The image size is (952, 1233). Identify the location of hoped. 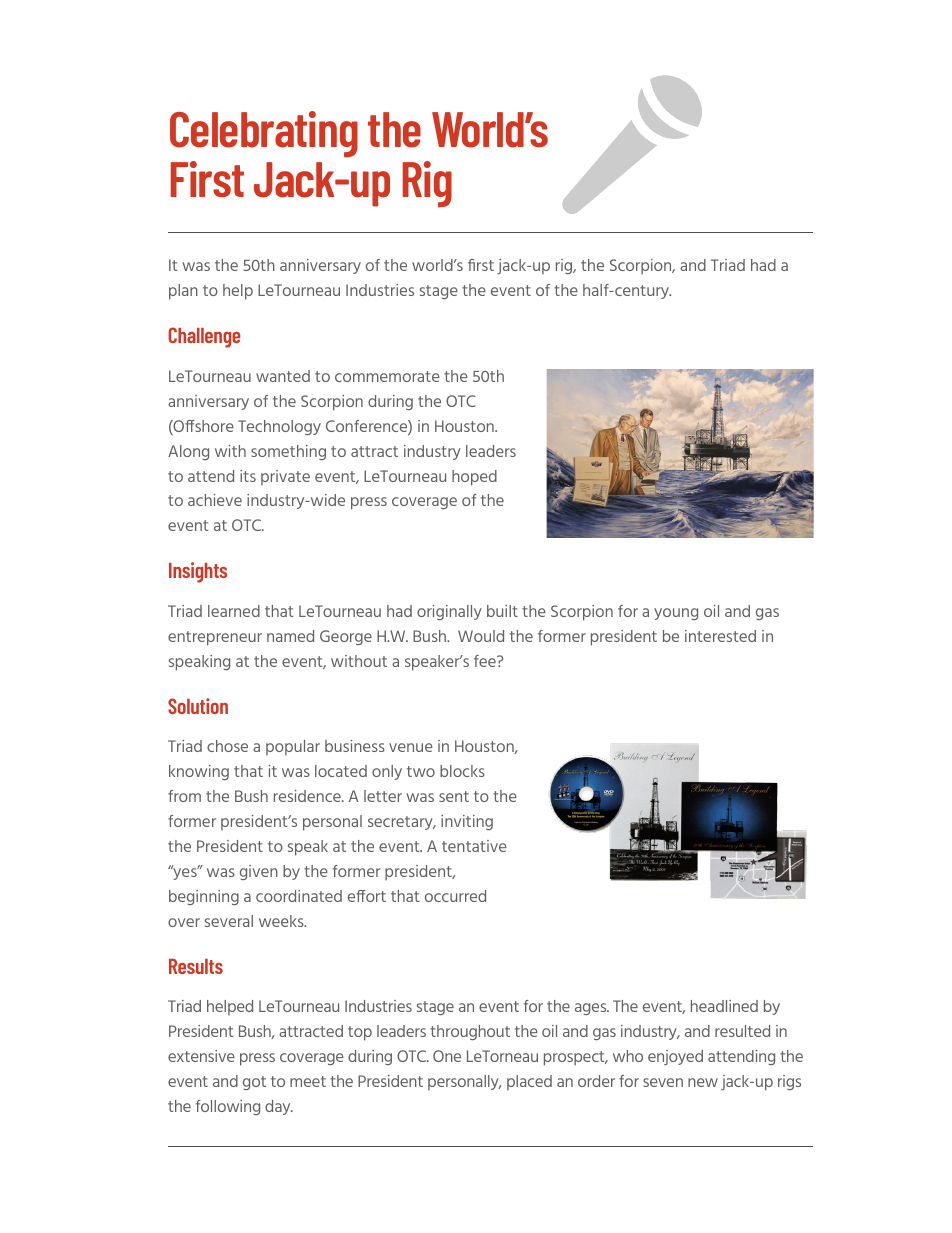
(474, 478).
